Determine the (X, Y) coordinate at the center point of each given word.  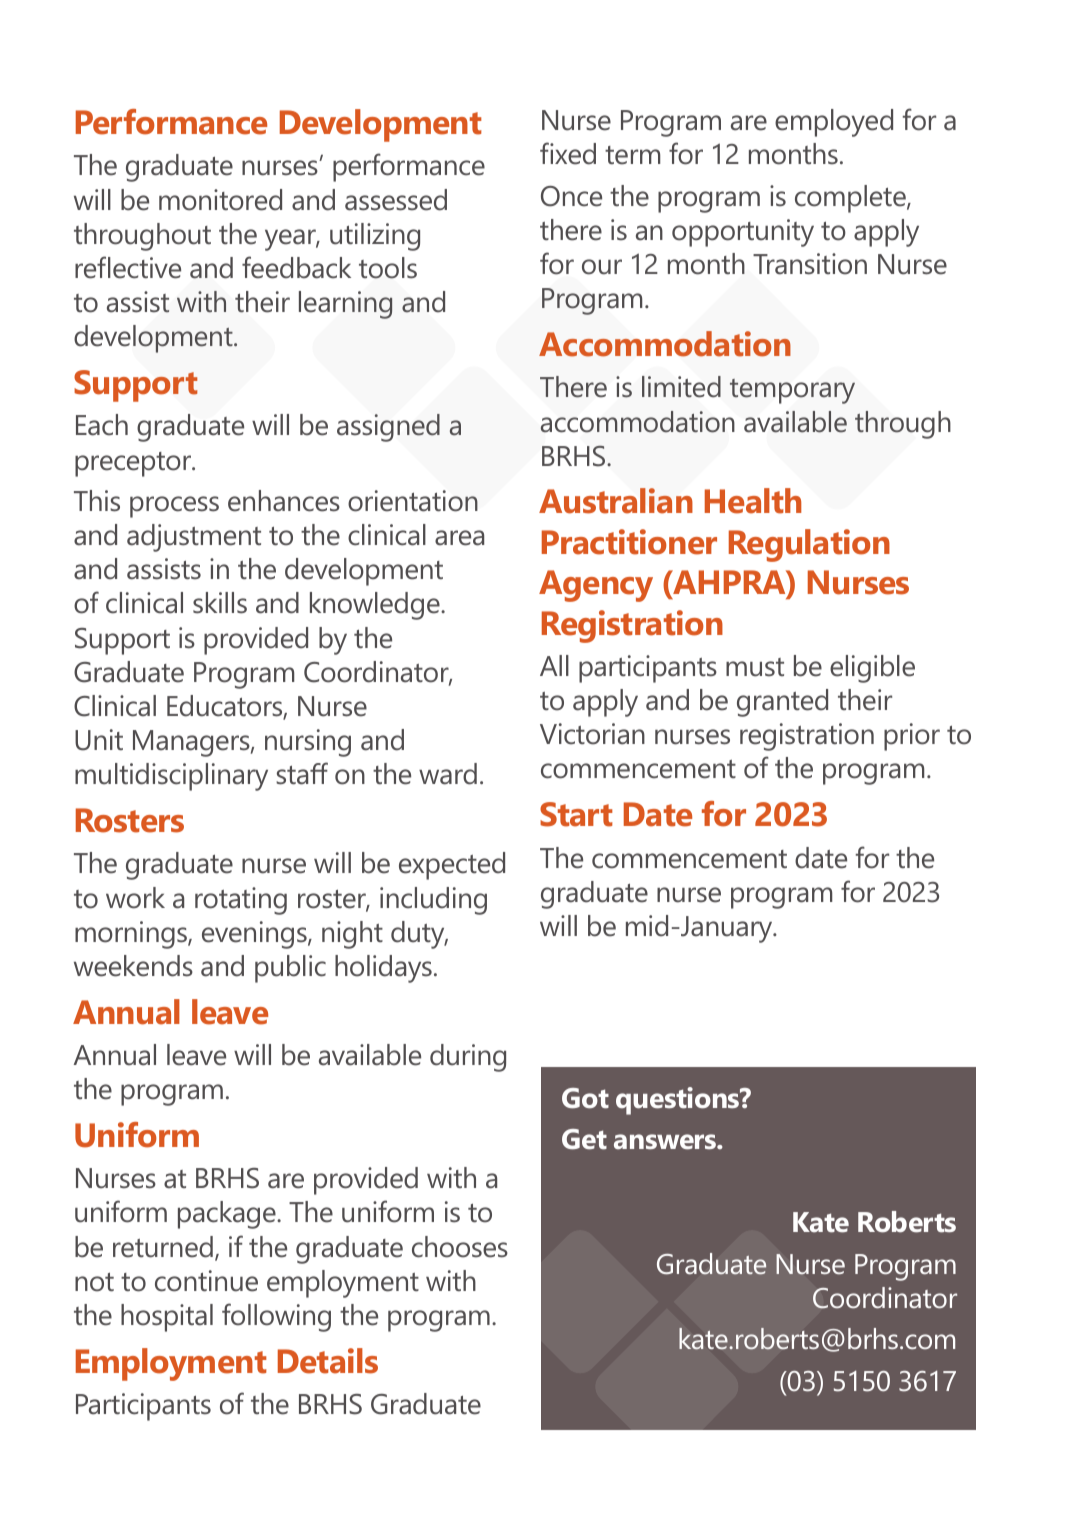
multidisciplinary (171, 777)
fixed (568, 153)
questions (679, 1101)
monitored (220, 200)
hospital (167, 1318)
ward (448, 774)
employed (834, 123)
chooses (460, 1247)
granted (782, 703)
